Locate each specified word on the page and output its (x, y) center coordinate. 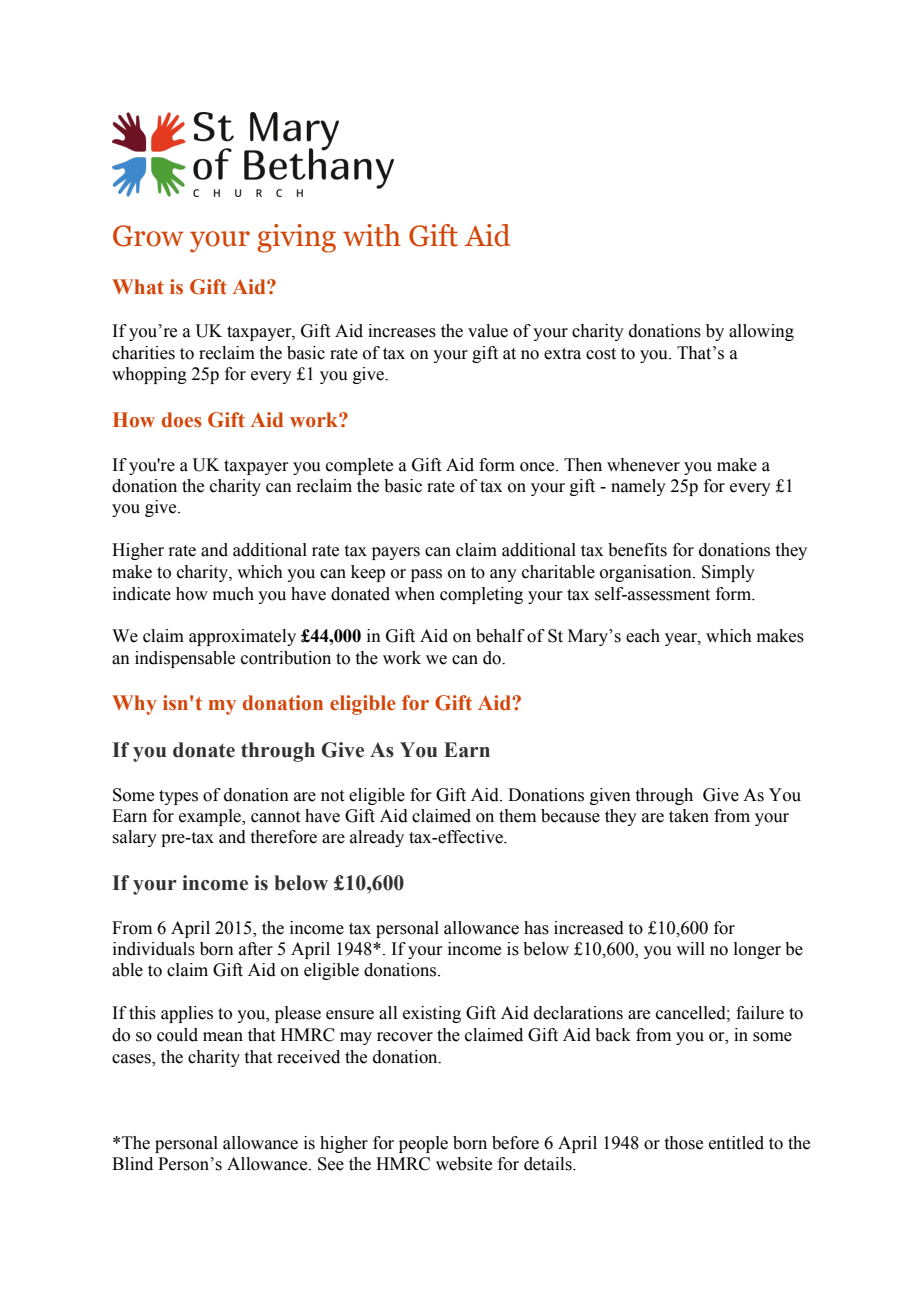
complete (359, 466)
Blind (132, 1164)
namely (638, 487)
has (536, 928)
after (256, 949)
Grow (148, 236)
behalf (500, 636)
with (372, 235)
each (643, 636)
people (423, 1144)
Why (134, 705)
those (684, 1143)
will (690, 948)
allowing (761, 332)
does (182, 420)
